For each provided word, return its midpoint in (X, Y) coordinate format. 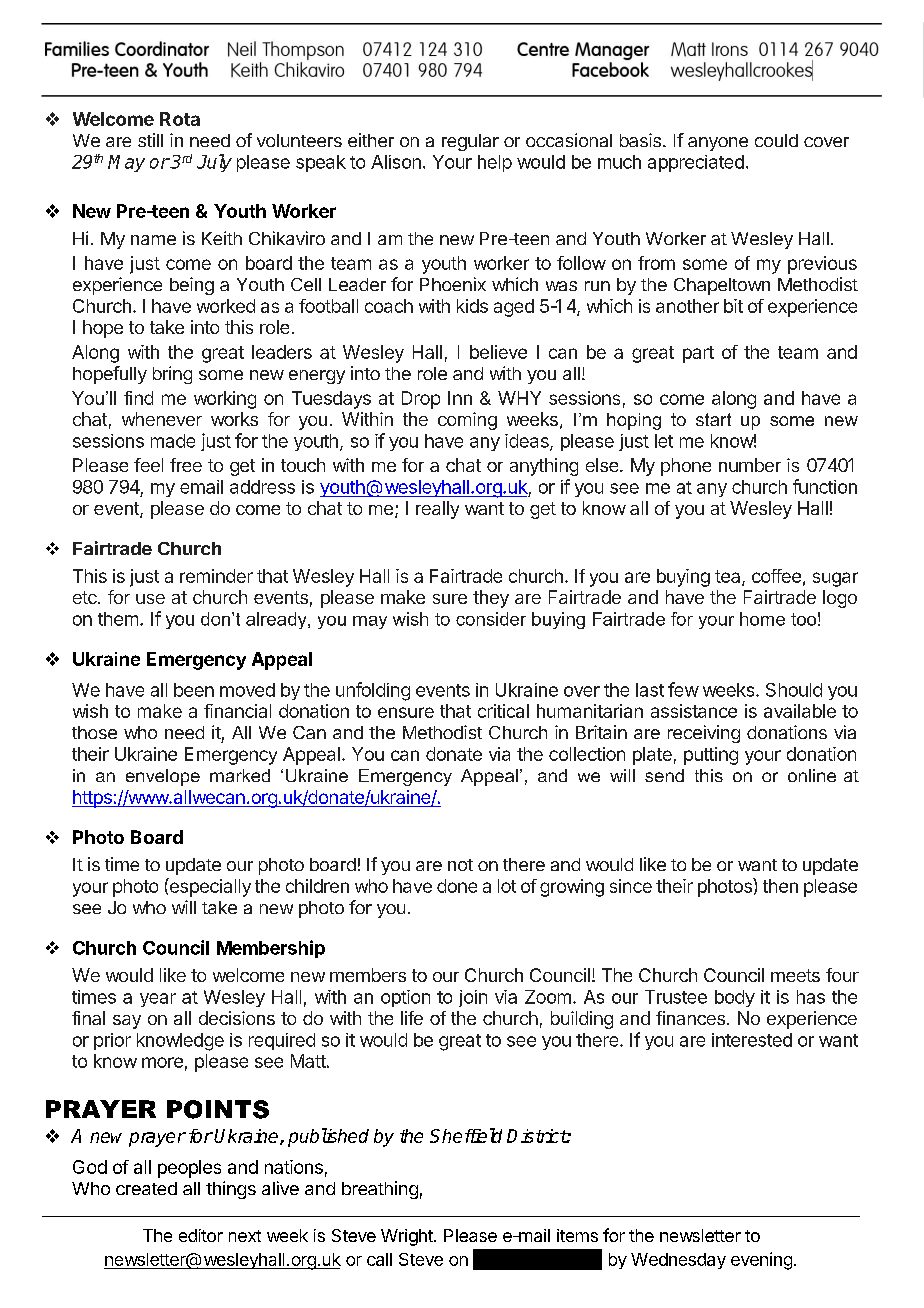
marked (240, 775)
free (186, 465)
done (457, 886)
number (750, 465)
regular (470, 142)
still (150, 140)
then (780, 886)
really (437, 510)
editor (201, 1235)
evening (761, 1261)
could (776, 140)
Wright (408, 1237)
